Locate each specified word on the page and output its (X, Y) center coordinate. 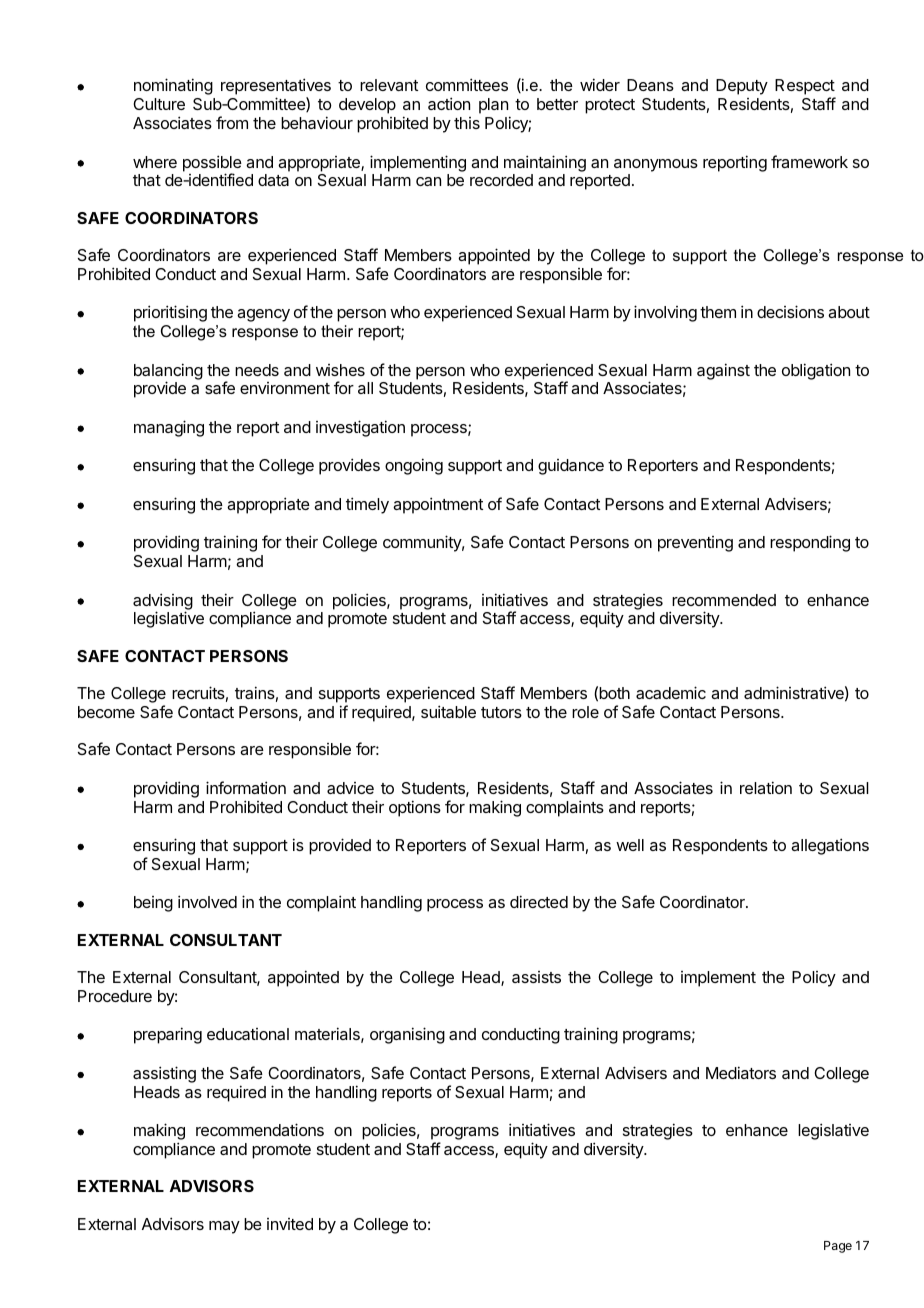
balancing (168, 372)
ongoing (414, 466)
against (723, 371)
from (232, 122)
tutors (501, 712)
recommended (724, 600)
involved (207, 901)
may (224, 1227)
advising (163, 602)
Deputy (742, 87)
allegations (830, 846)
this (467, 123)
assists (536, 977)
